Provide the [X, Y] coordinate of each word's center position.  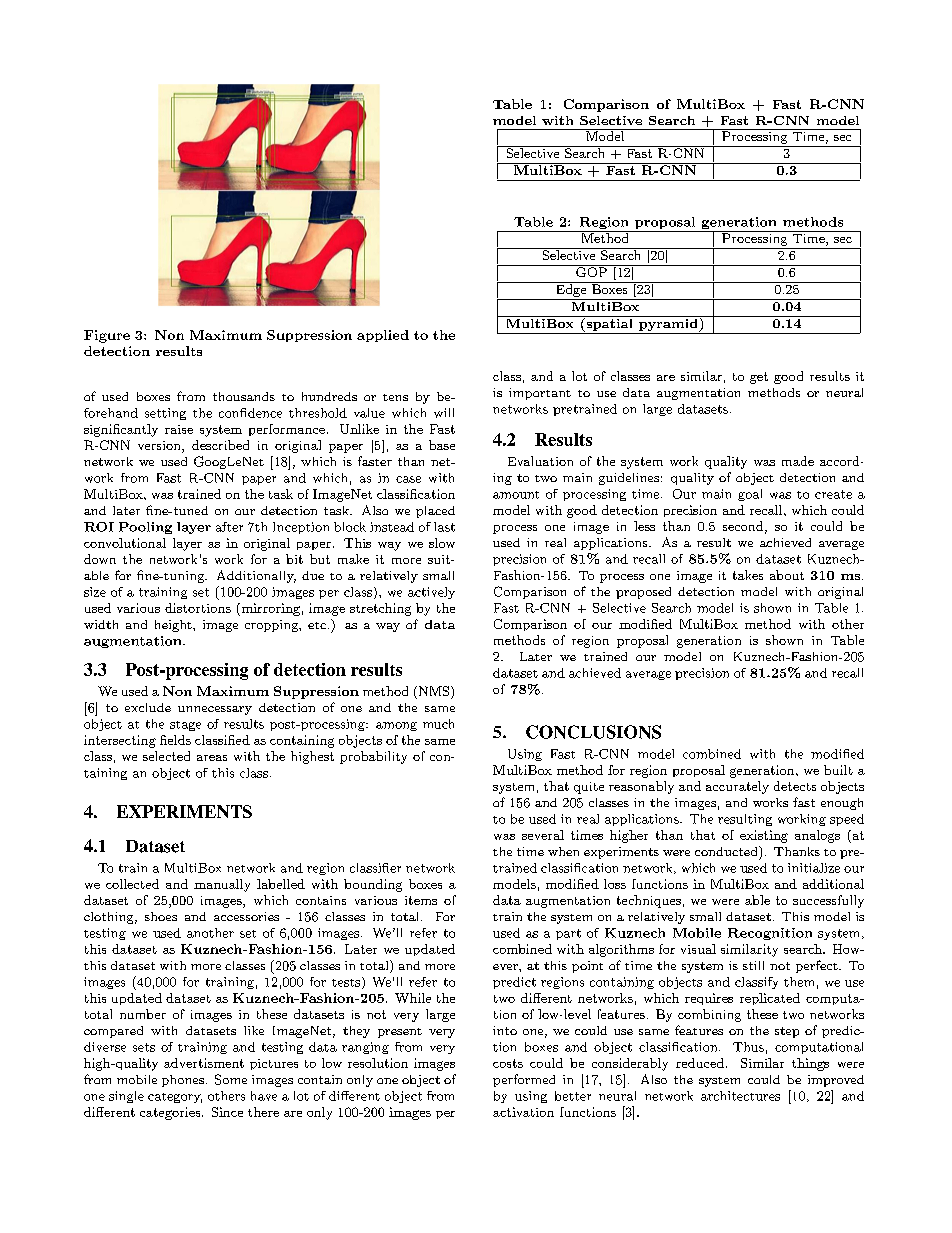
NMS [434, 692]
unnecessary [215, 710]
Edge [571, 289]
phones [183, 1081]
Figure [107, 336]
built [838, 770]
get [759, 378]
